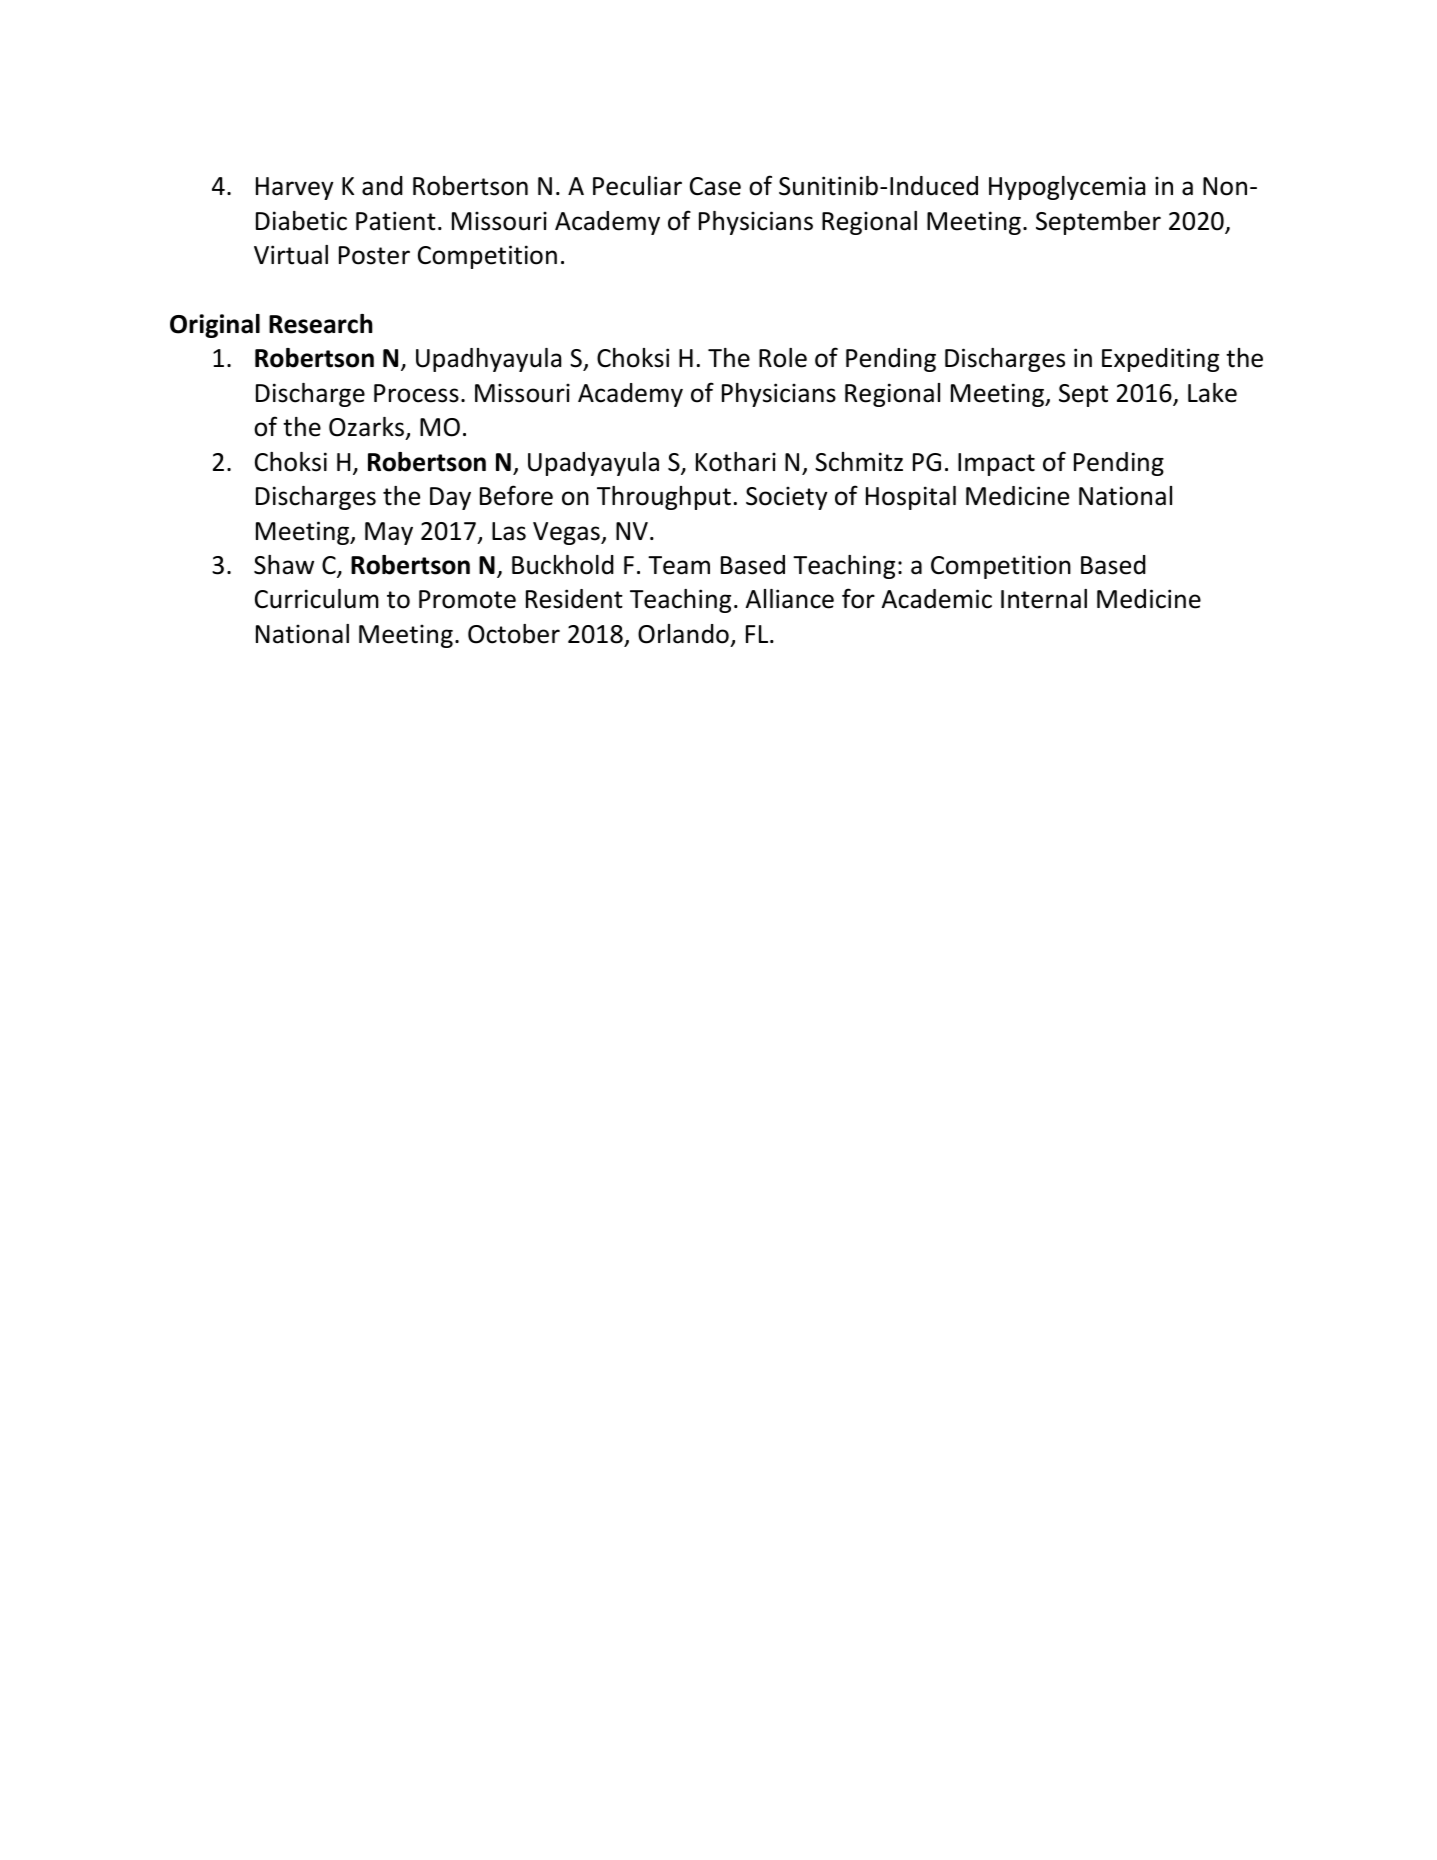  What do you see at coordinates (317, 599) in the screenshot?
I see `Curriculum` at bounding box center [317, 599].
